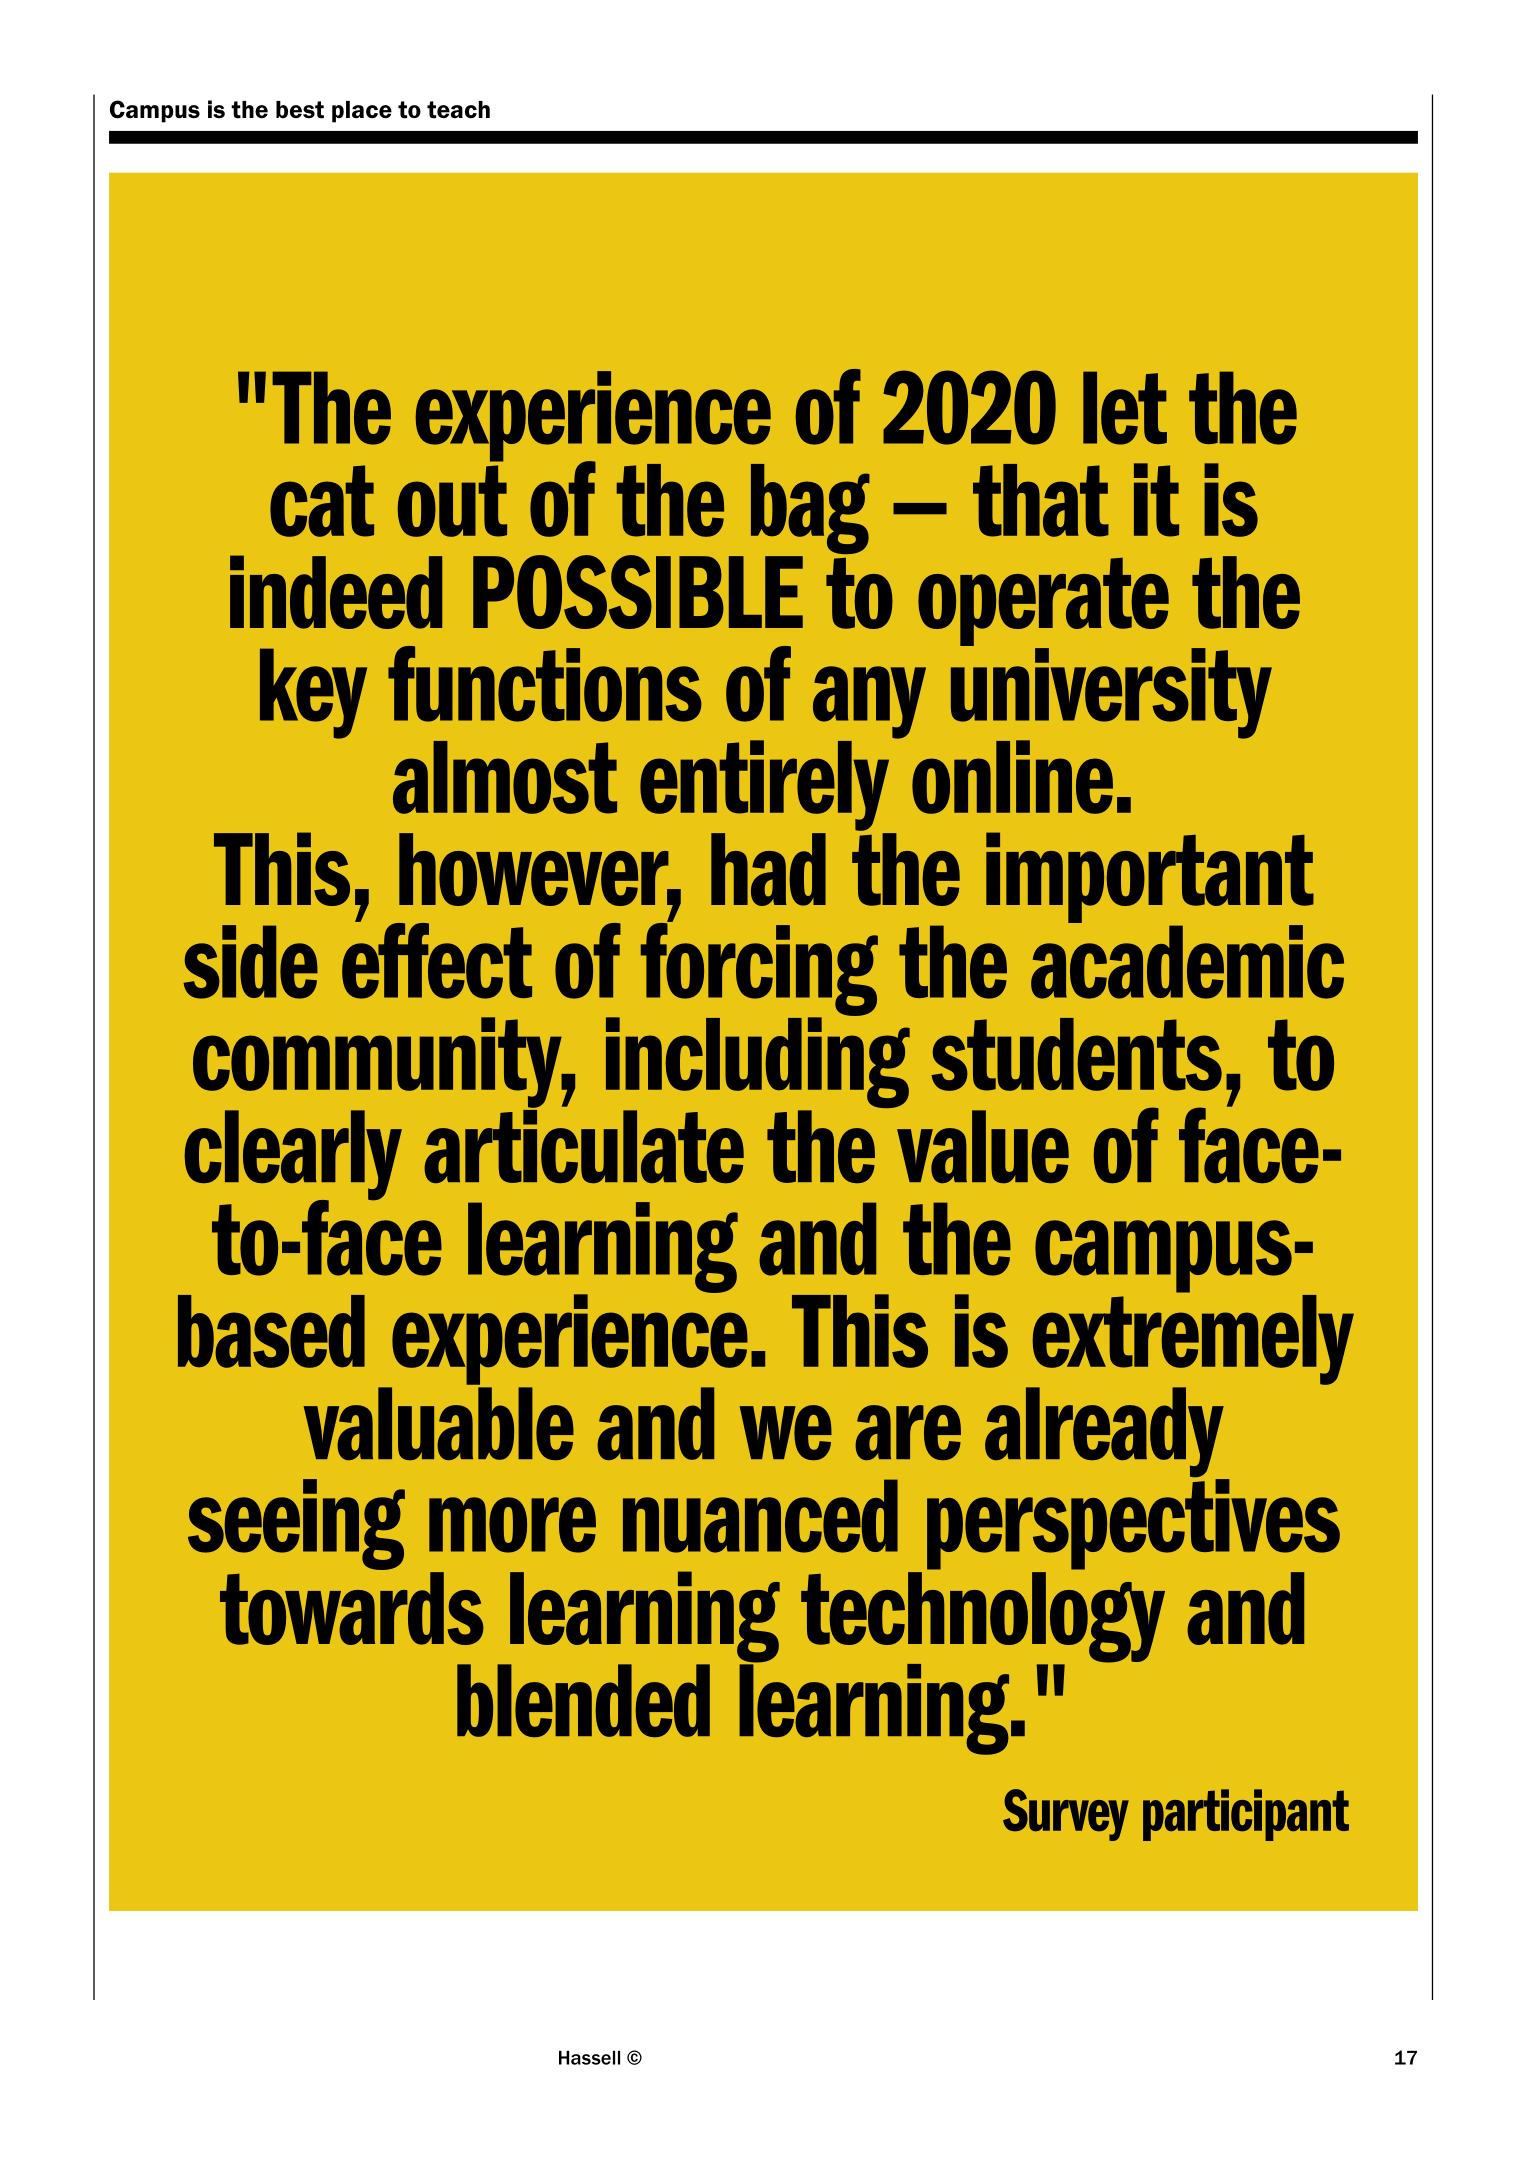 The width and height of the screenshot is (1527, 2160). I want to click on let, so click(1125, 408).
